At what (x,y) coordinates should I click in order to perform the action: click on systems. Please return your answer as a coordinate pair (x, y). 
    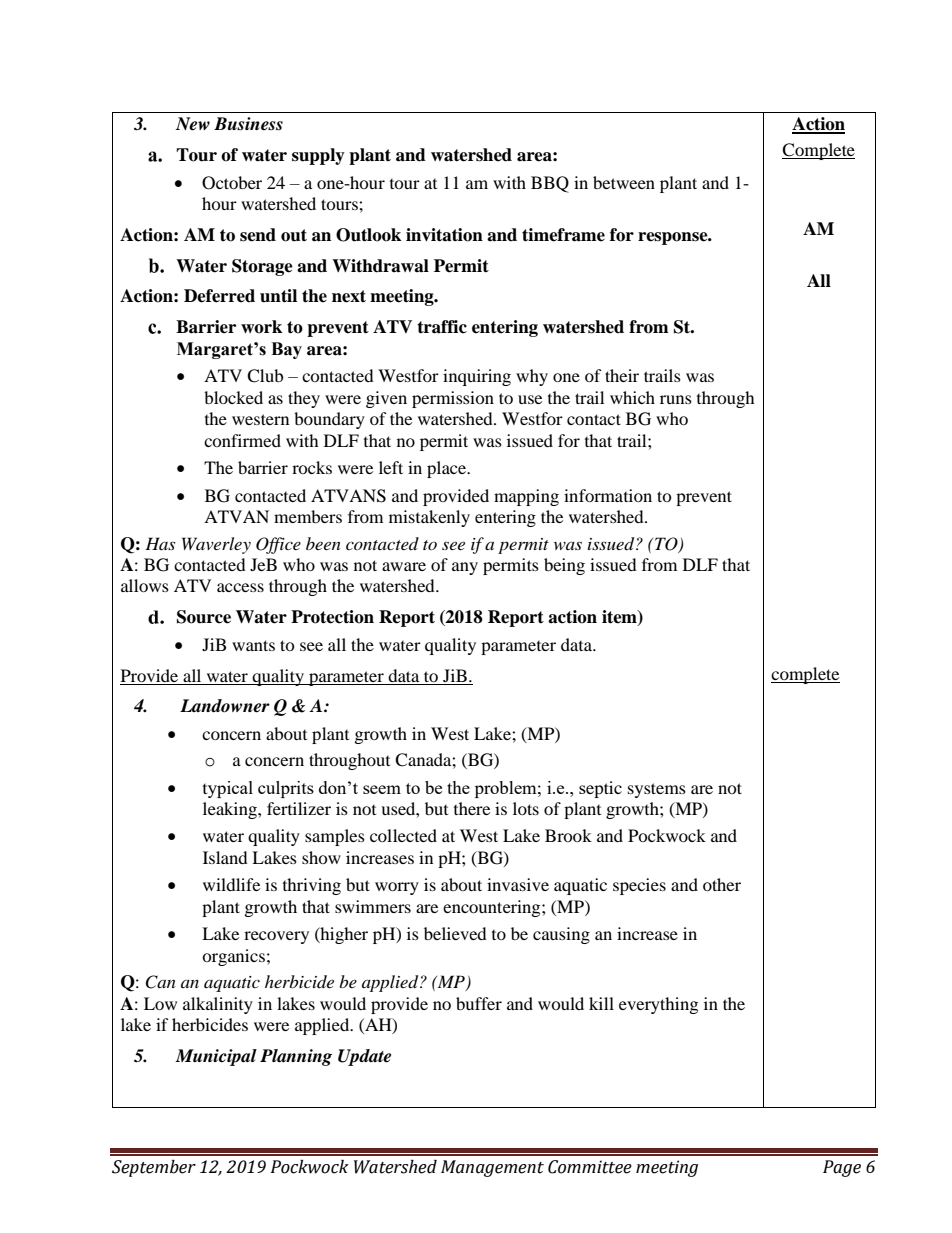
    Looking at the image, I should click on (657, 790).
